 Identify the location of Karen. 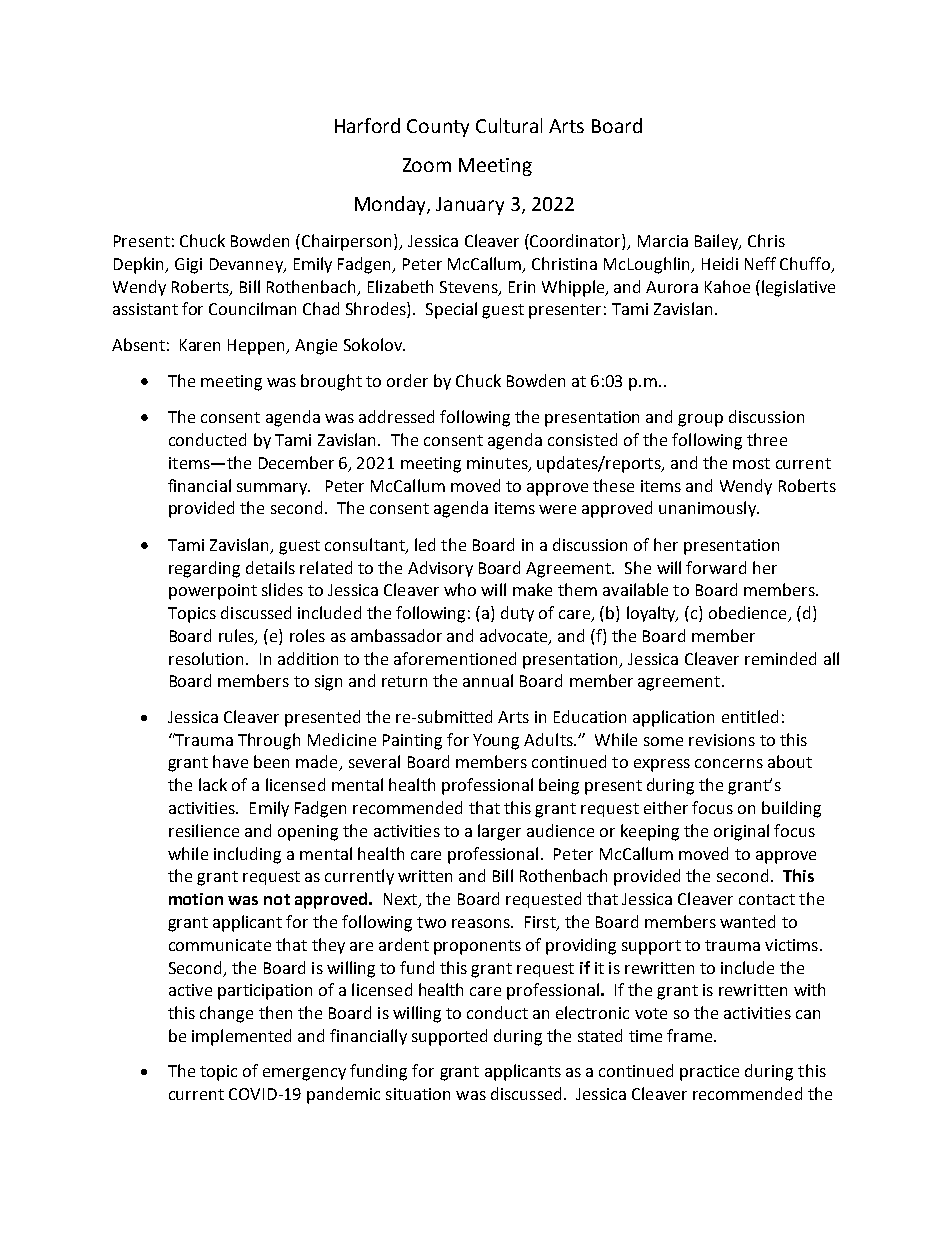
(200, 345).
